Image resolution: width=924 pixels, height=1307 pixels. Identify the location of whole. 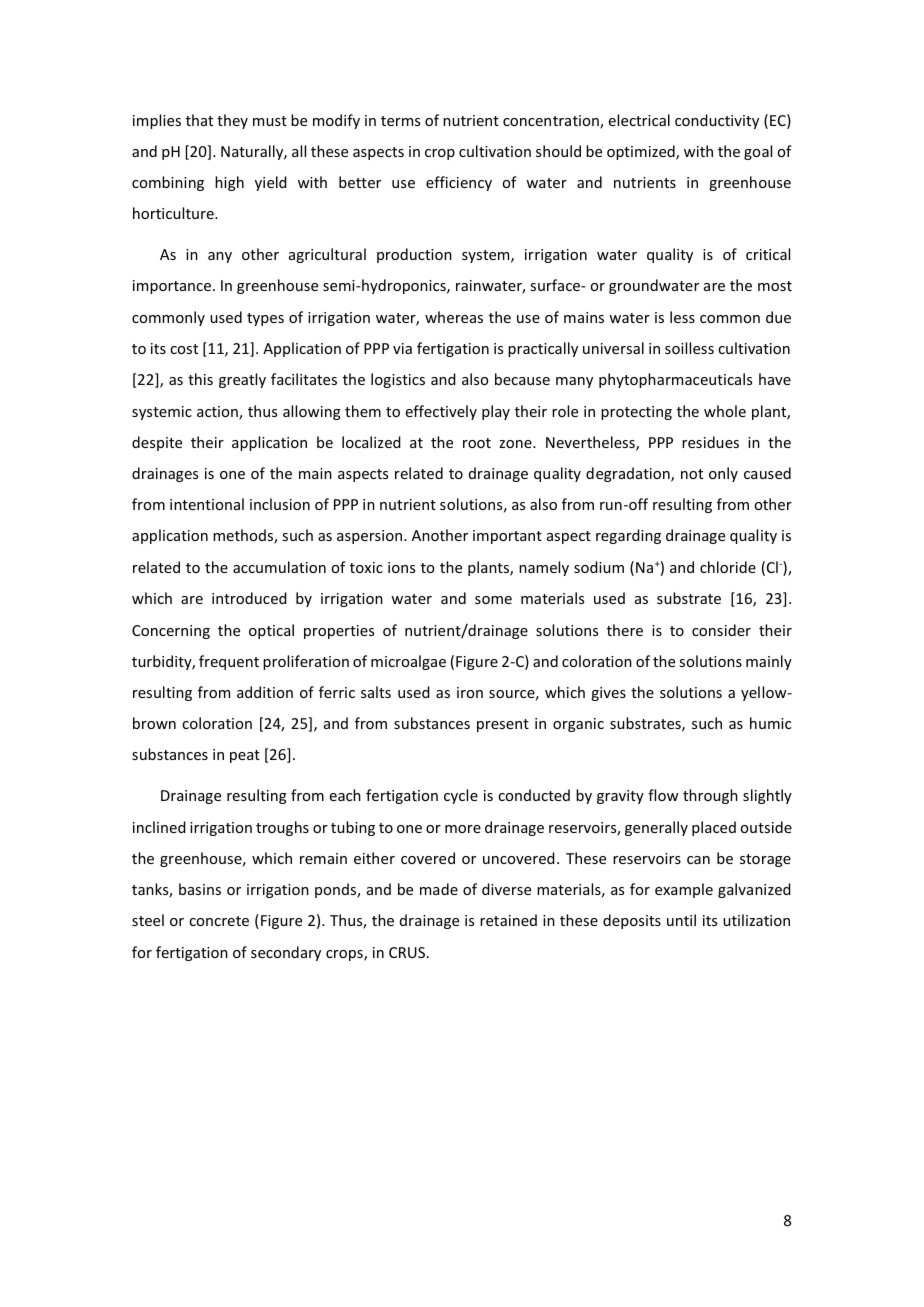
(725, 411).
